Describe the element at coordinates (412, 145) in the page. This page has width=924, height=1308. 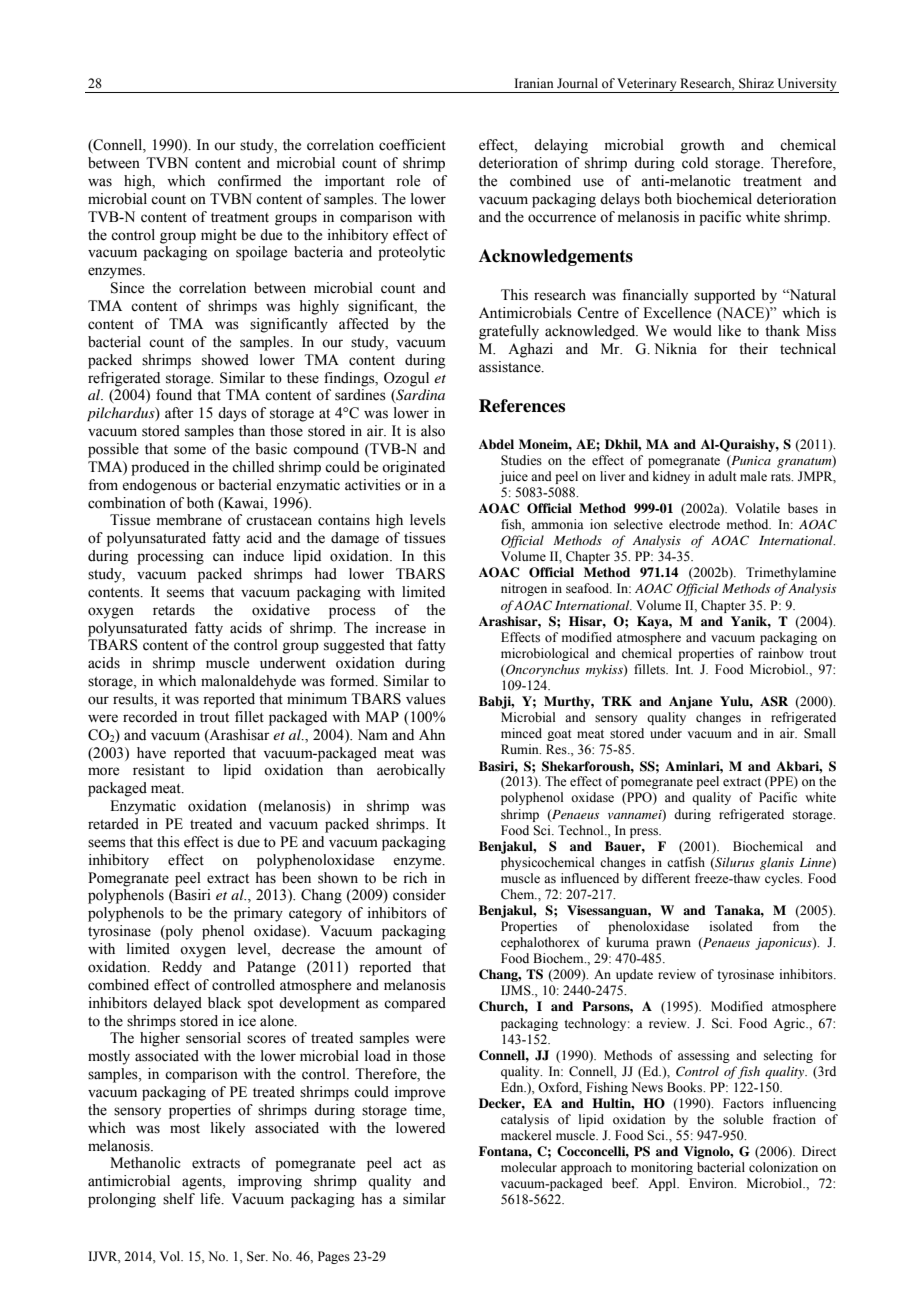
I see `coefficient` at that location.
